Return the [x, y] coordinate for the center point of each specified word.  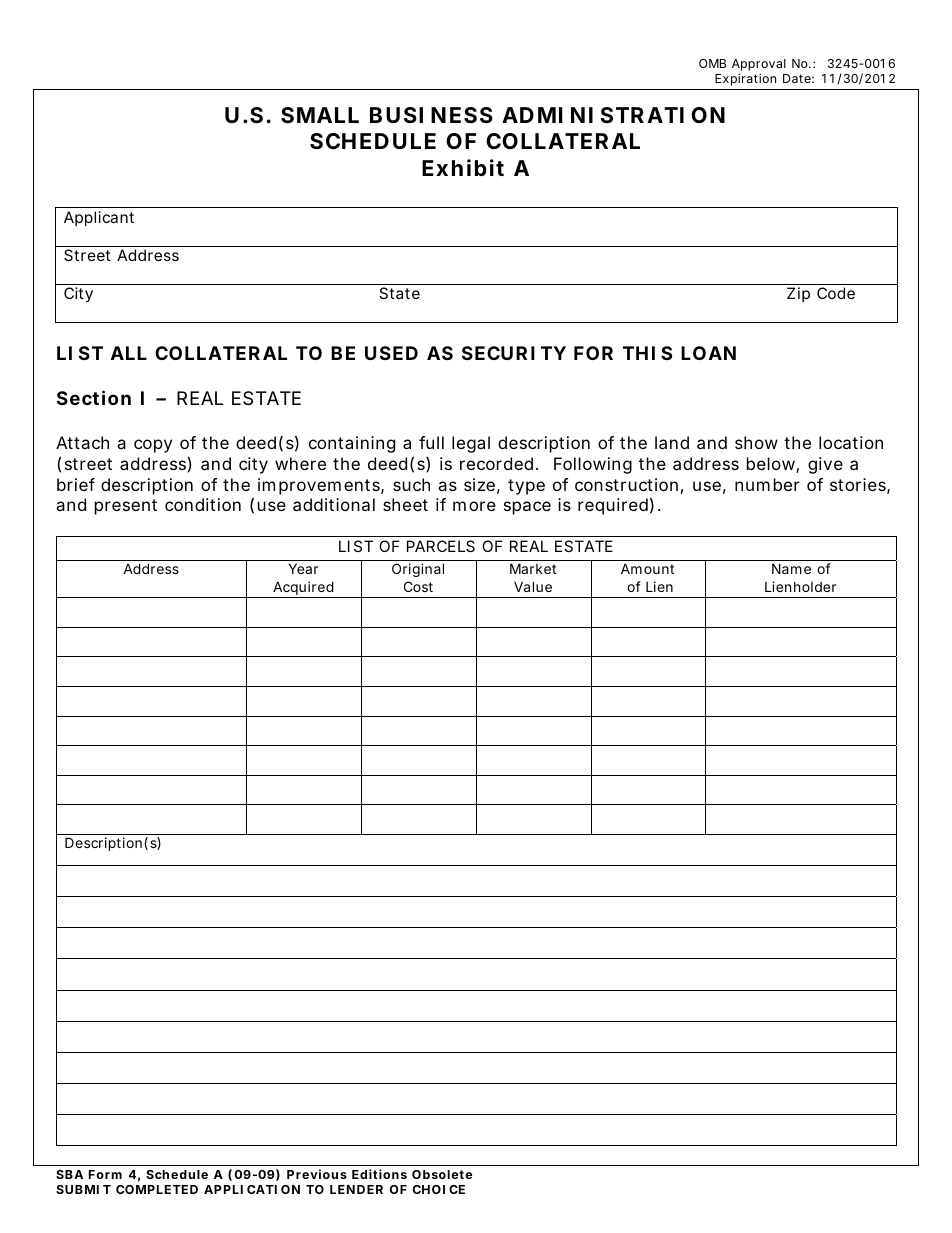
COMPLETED [157, 1189]
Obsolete [442, 1174]
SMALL [320, 115]
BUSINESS [431, 115]
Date [798, 78]
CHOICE [439, 1189]
